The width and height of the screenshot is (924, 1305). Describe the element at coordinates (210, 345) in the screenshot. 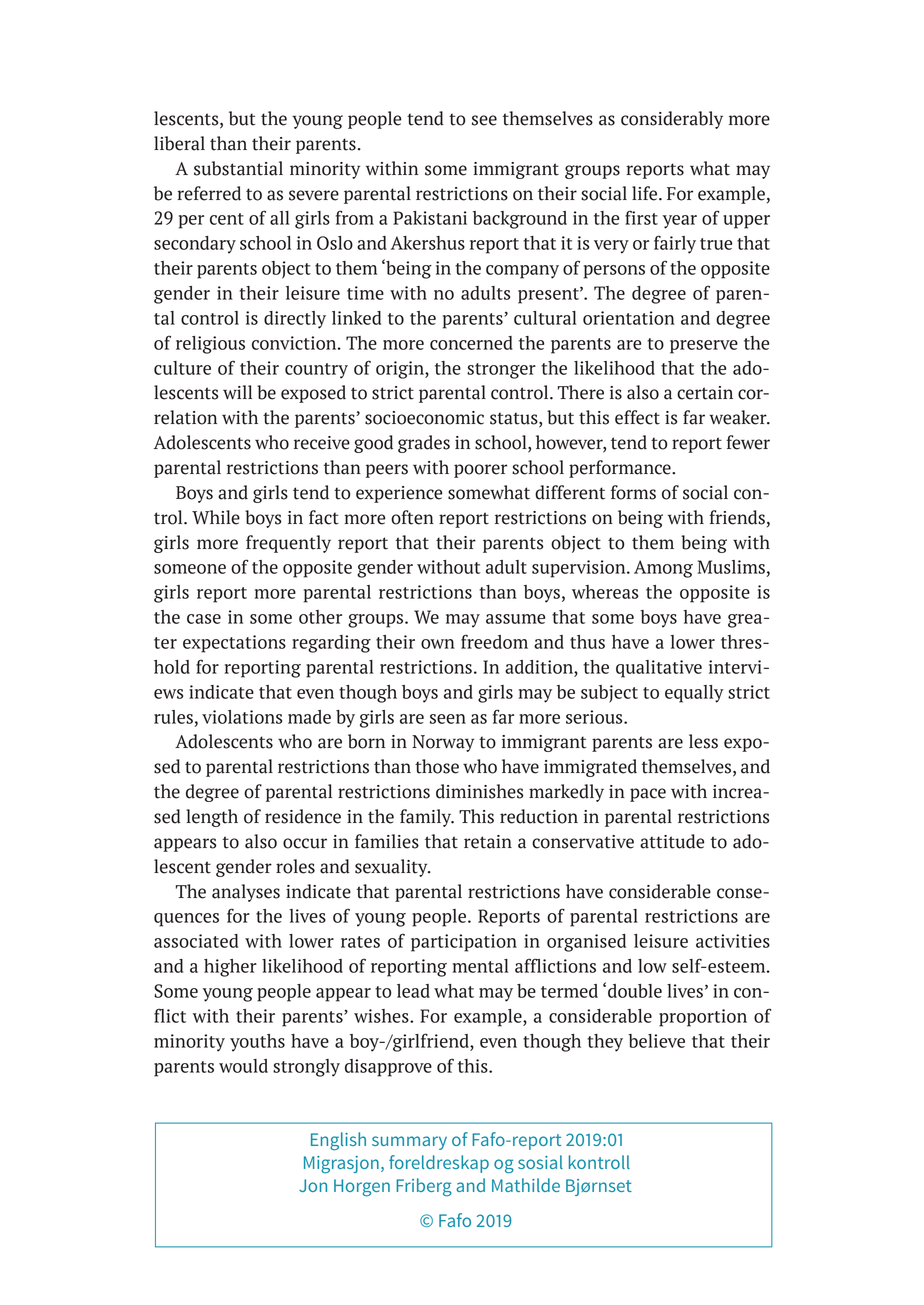

I see `religious` at that location.
